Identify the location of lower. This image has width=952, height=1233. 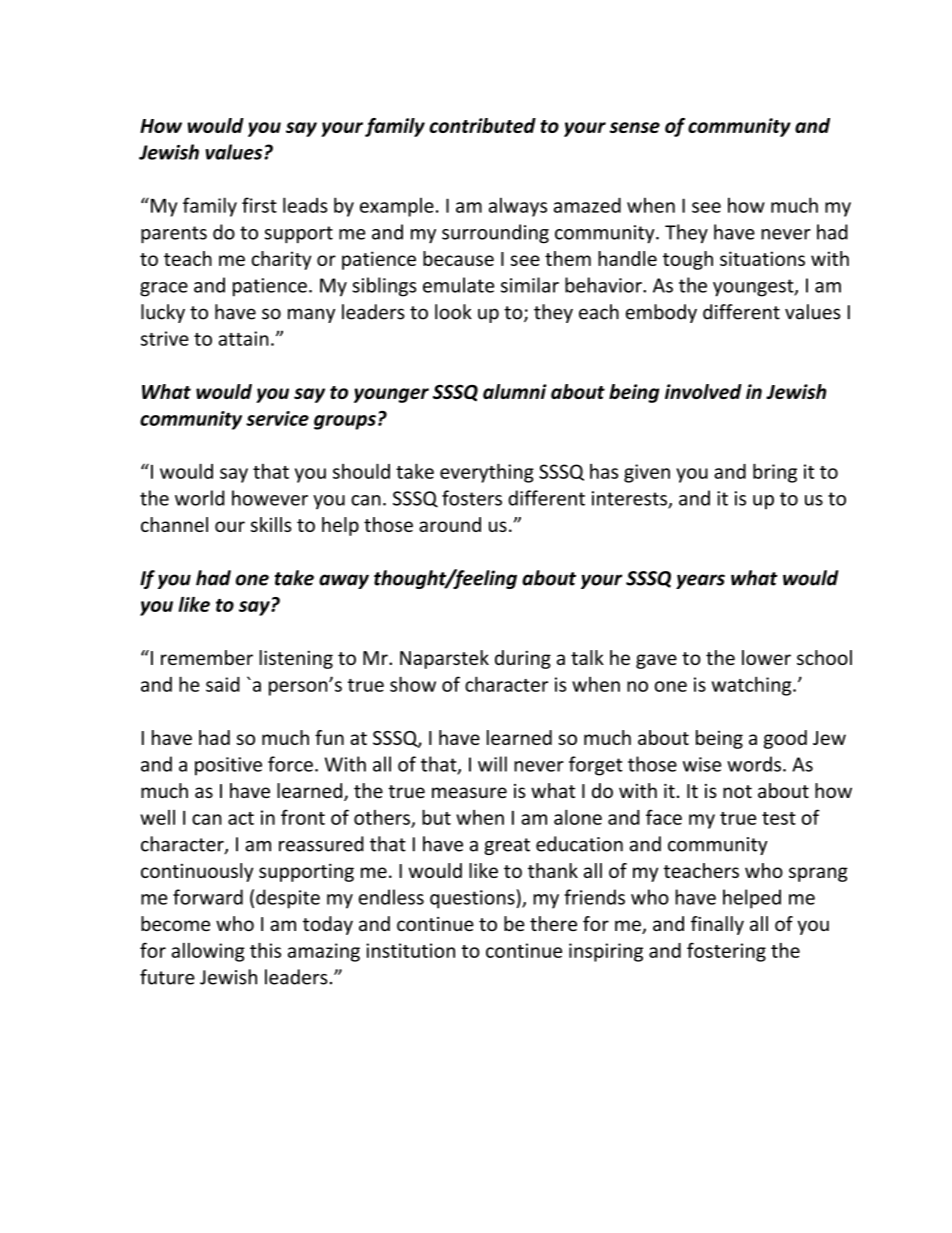
(766, 657).
